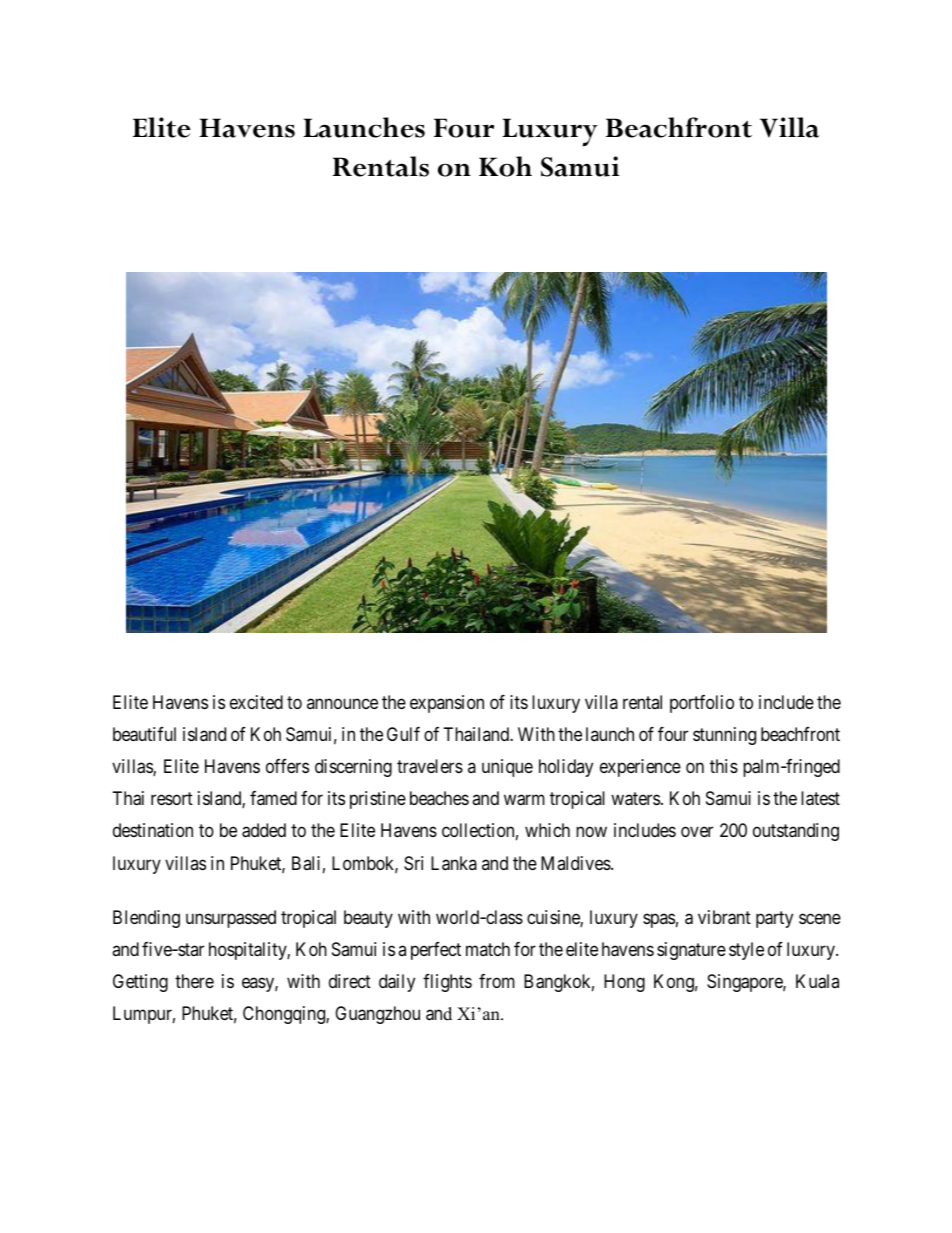 This screenshot has width=952, height=1233. I want to click on over, so click(697, 832).
